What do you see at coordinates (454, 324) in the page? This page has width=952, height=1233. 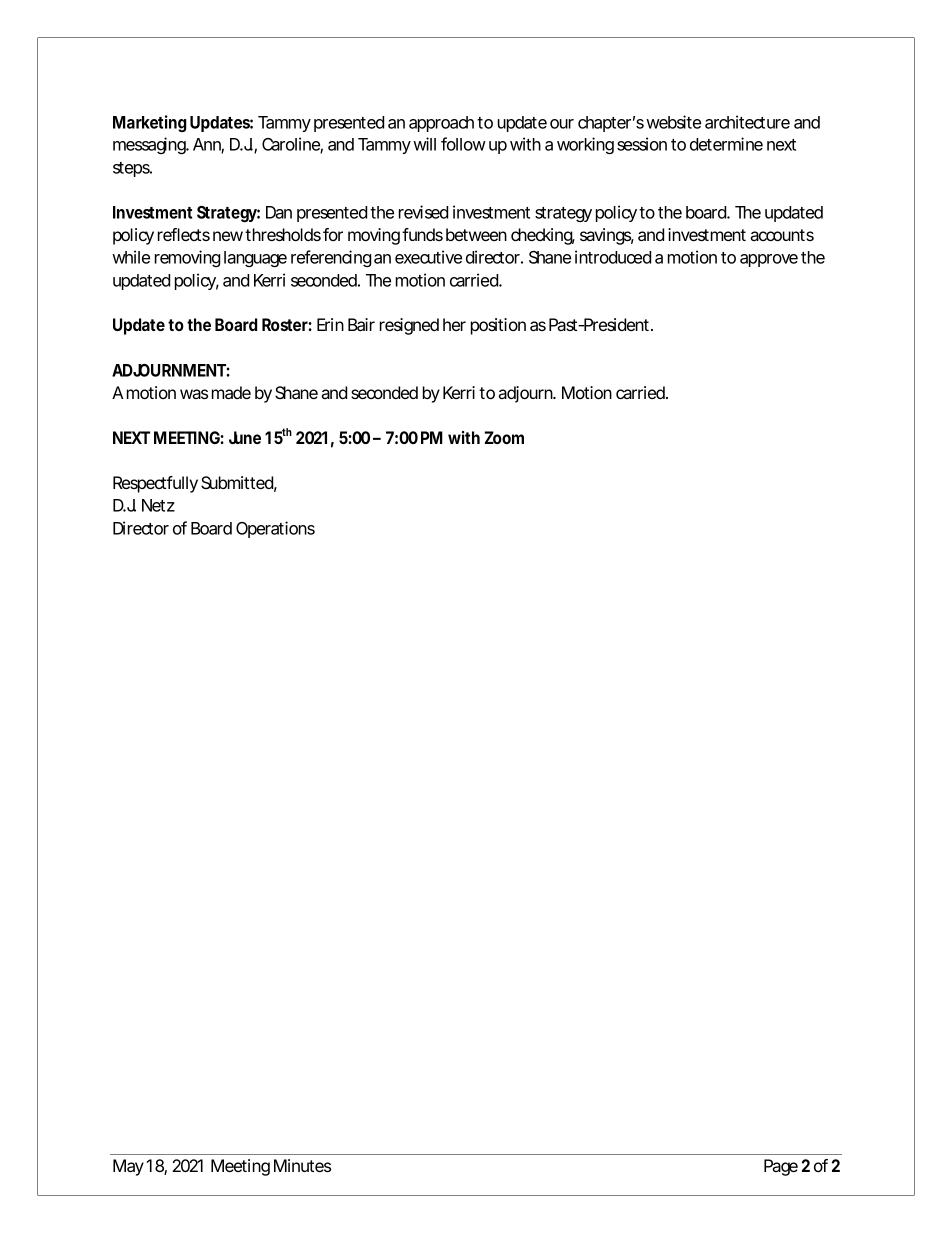 I see `her` at bounding box center [454, 324].
